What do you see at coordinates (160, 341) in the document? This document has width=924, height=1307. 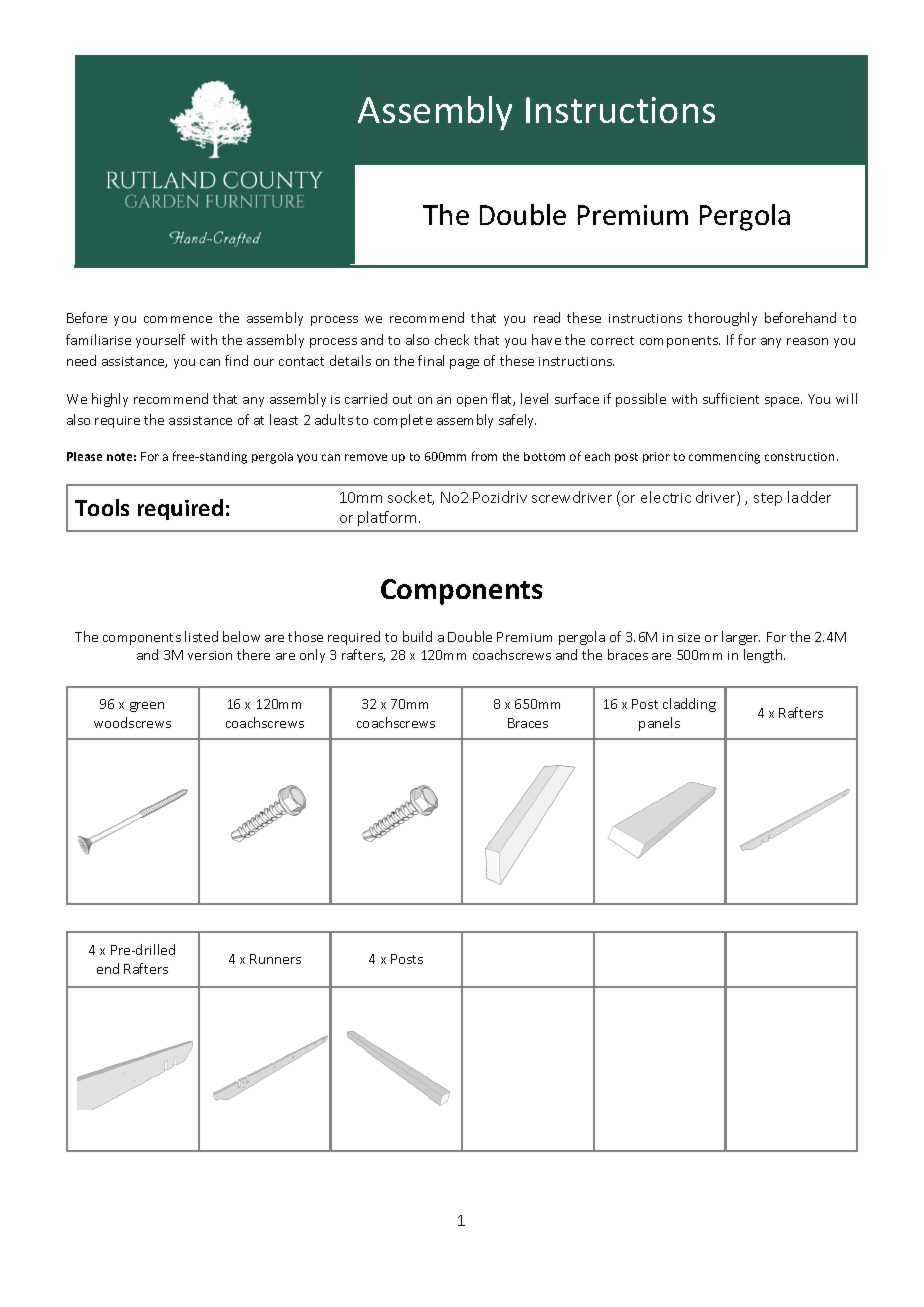 I see `yourself` at bounding box center [160, 341].
